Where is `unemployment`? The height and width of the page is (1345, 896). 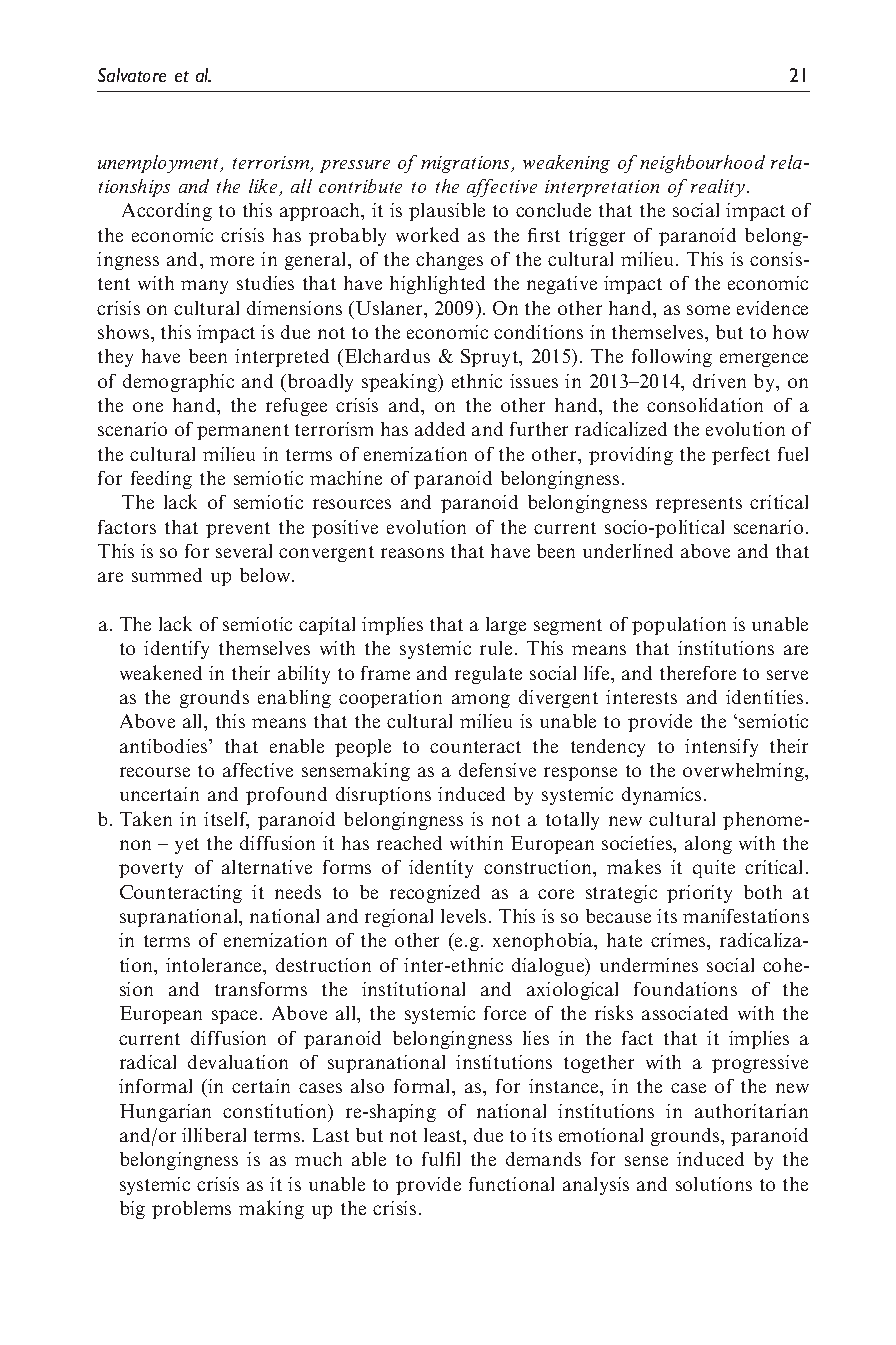
unemployment is located at coordinates (160, 164).
